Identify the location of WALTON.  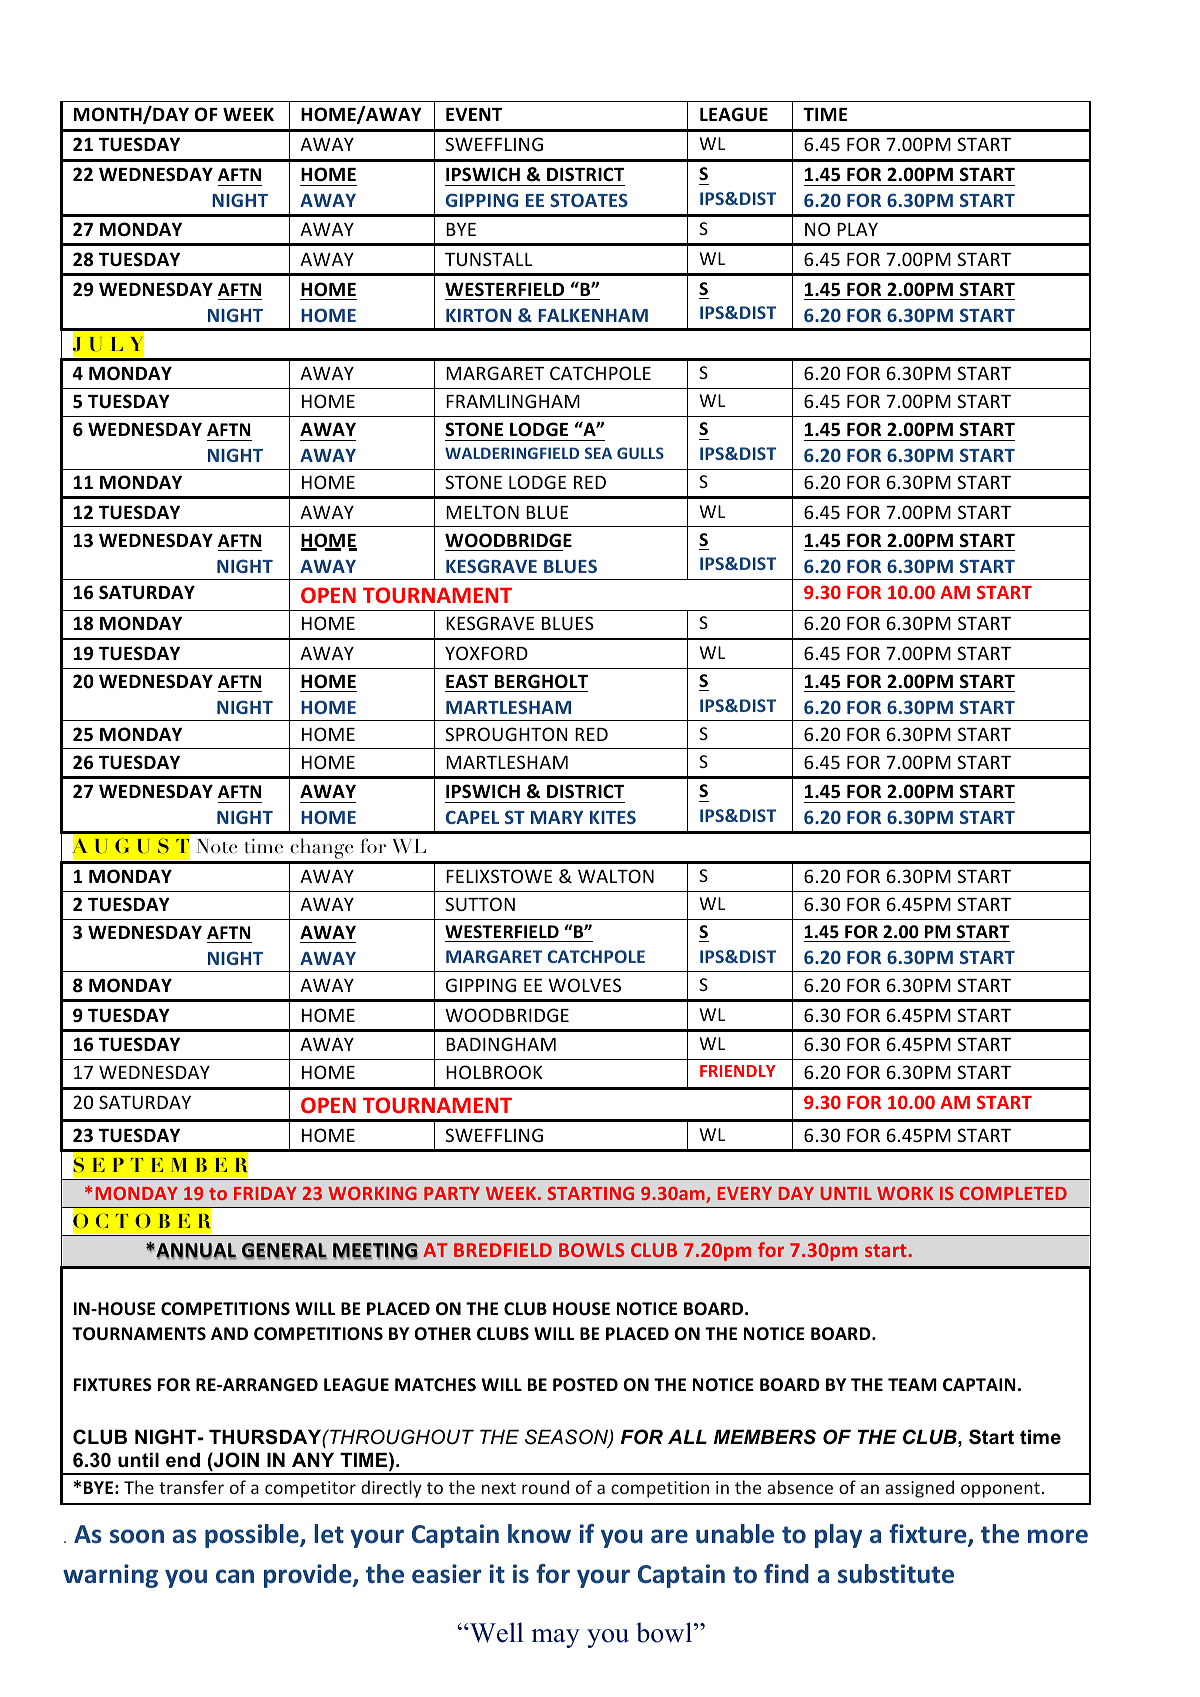
(616, 876).
